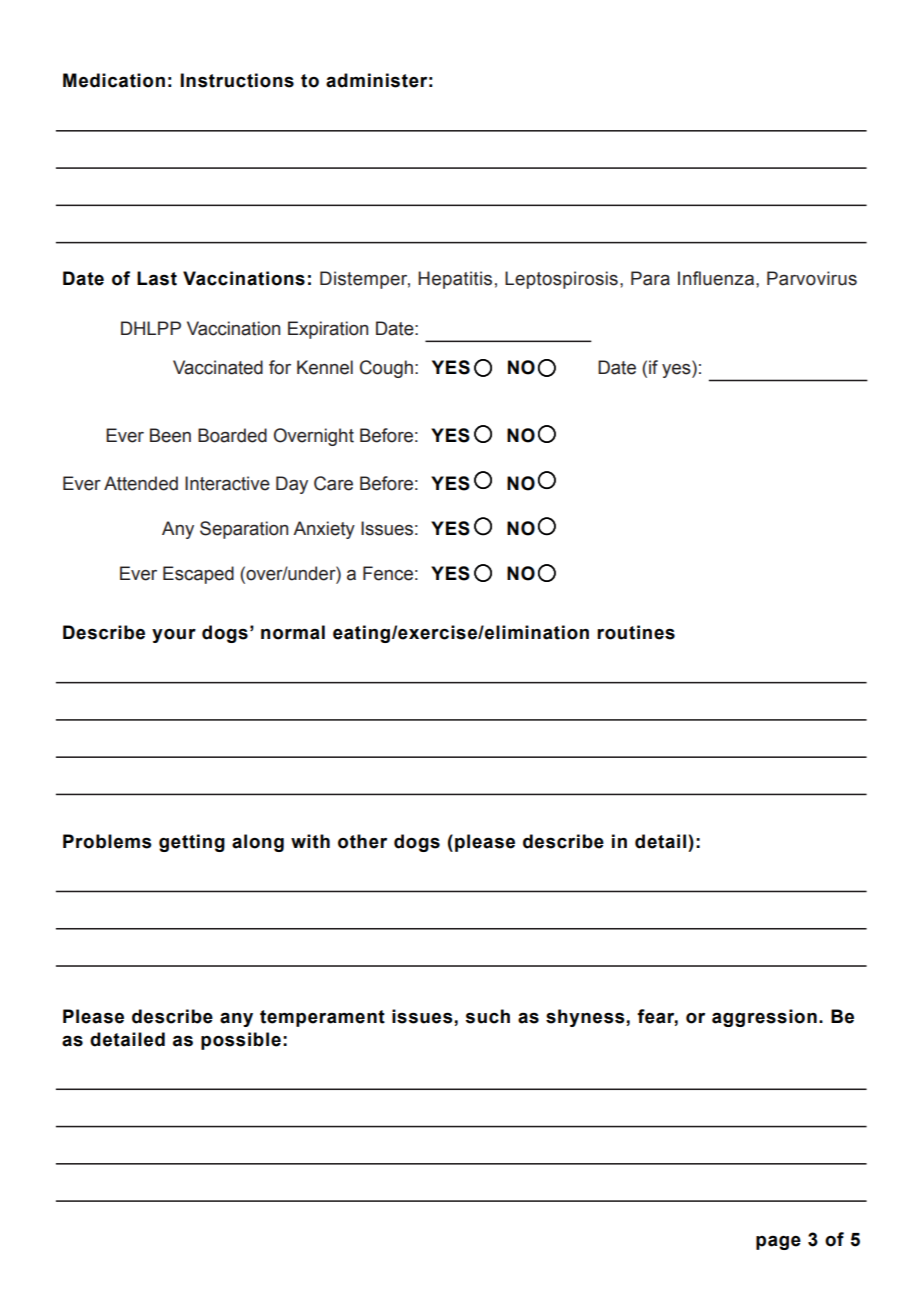 This screenshot has width=924, height=1308. What do you see at coordinates (241, 1041) in the screenshot?
I see `possible` at bounding box center [241, 1041].
